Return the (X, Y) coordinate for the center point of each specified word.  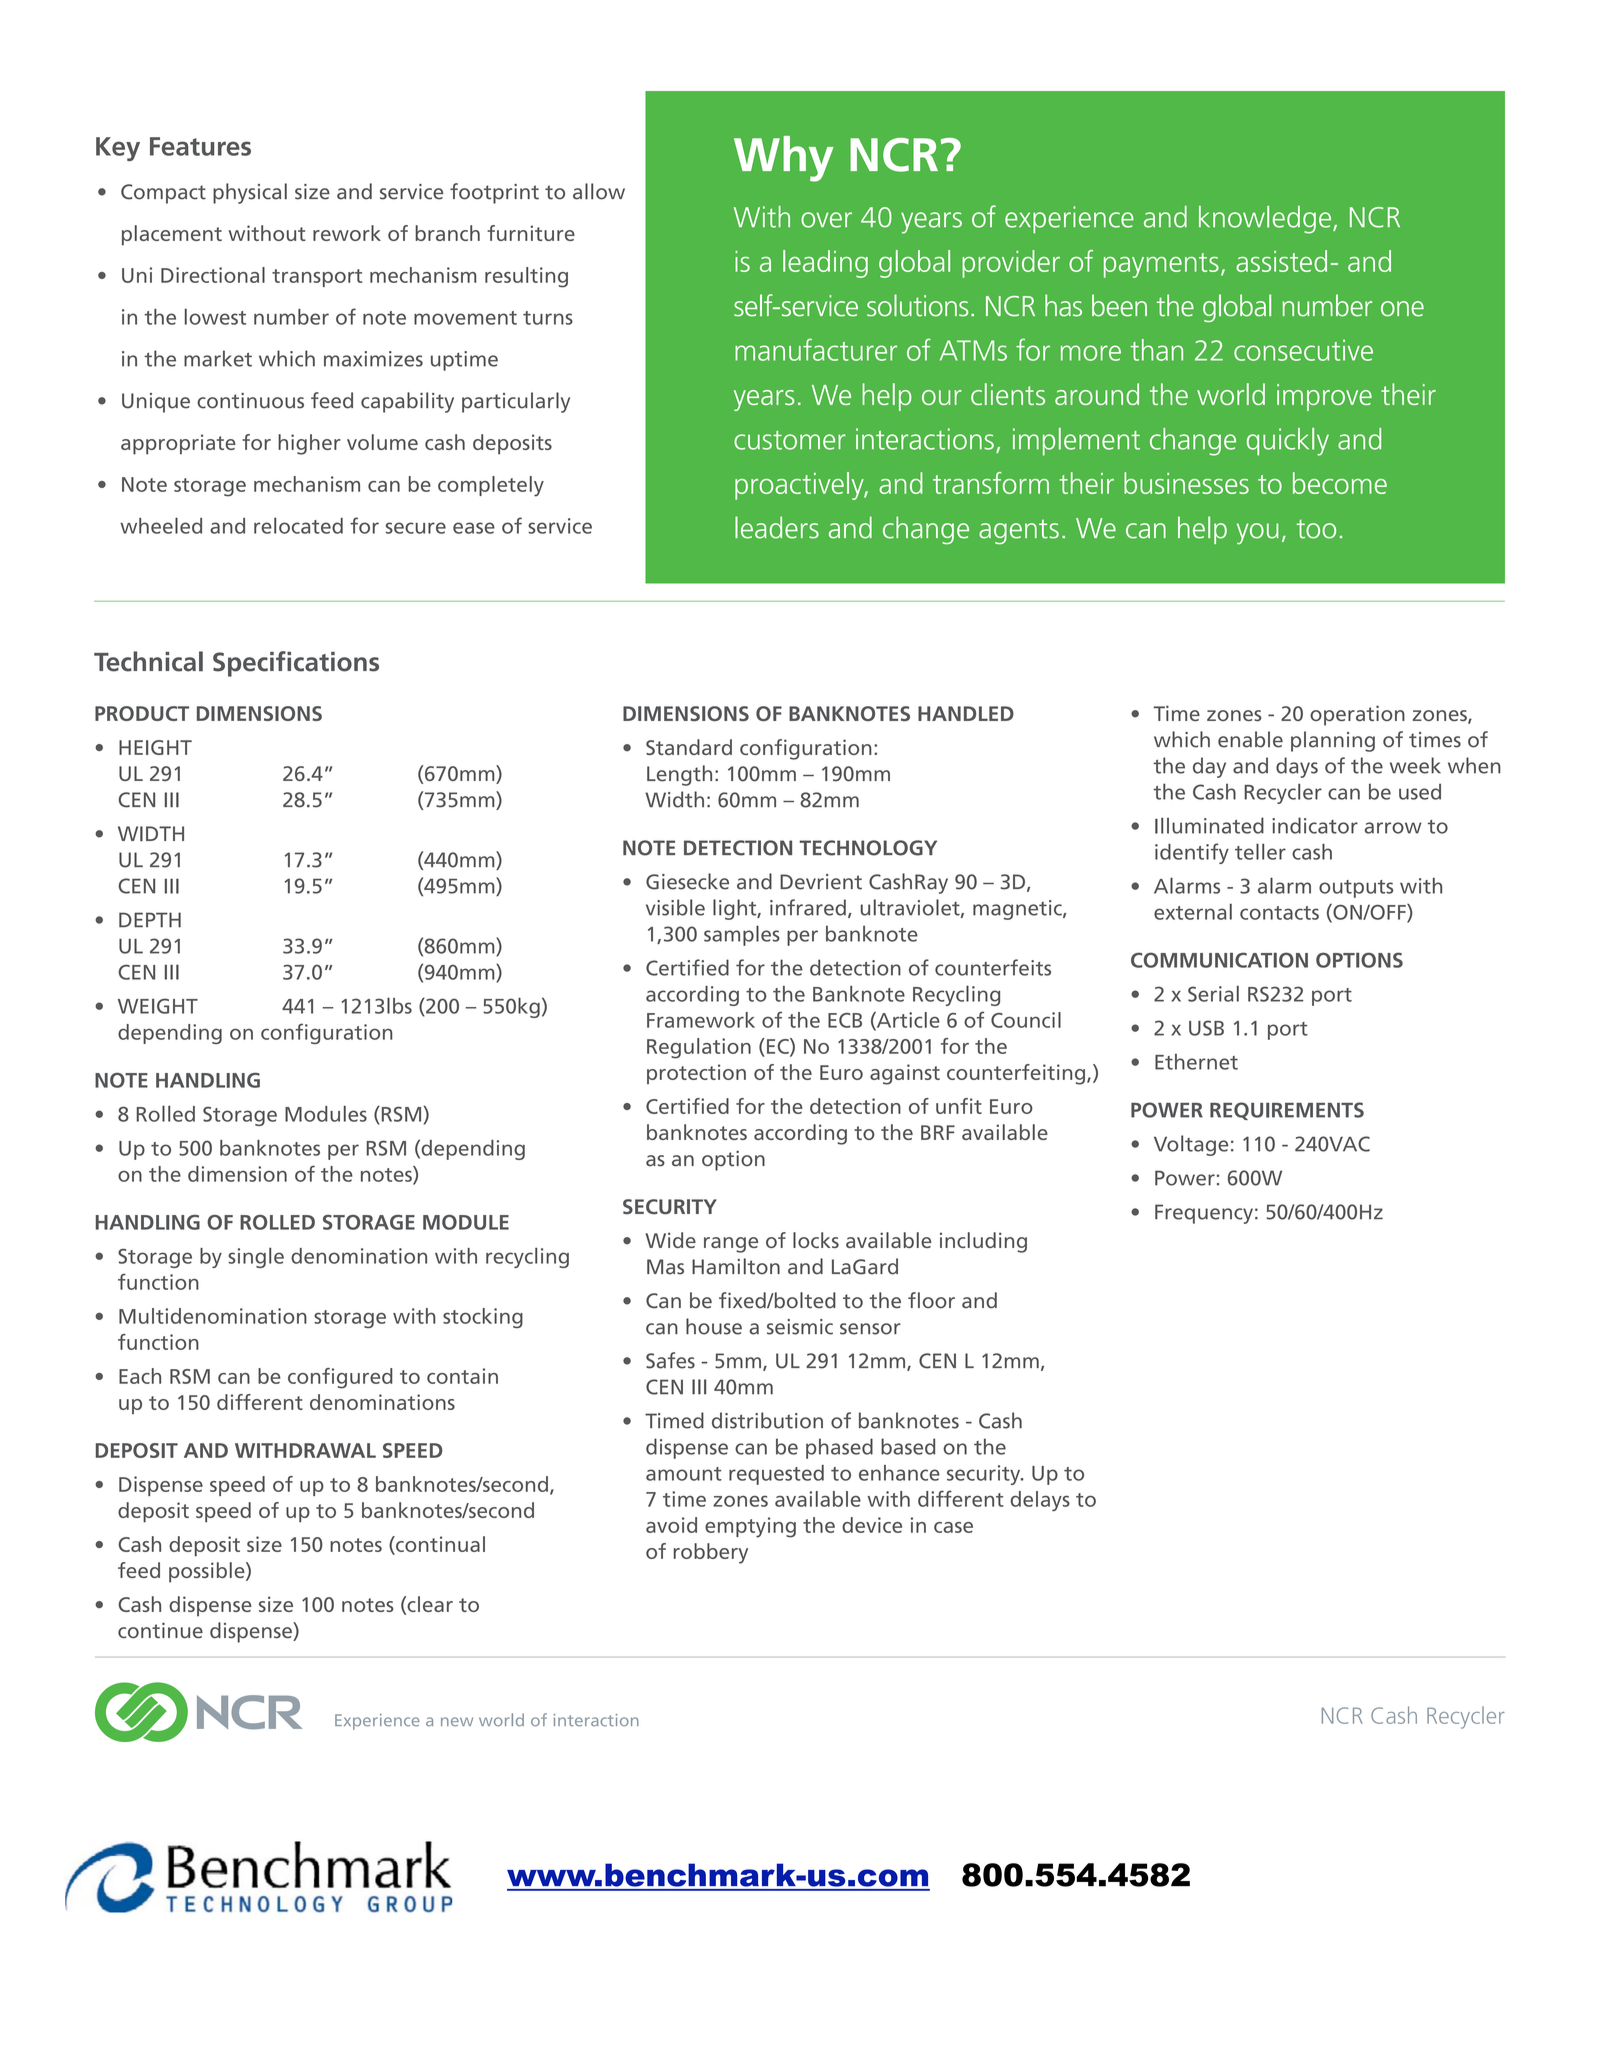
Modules (326, 1114)
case (953, 1527)
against (905, 1074)
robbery (711, 1553)
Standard (689, 747)
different (260, 1402)
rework (347, 233)
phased (839, 1448)
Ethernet (1196, 1062)
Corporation (263, 1903)
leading (825, 264)
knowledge (1266, 220)
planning (1333, 741)
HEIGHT (155, 747)
